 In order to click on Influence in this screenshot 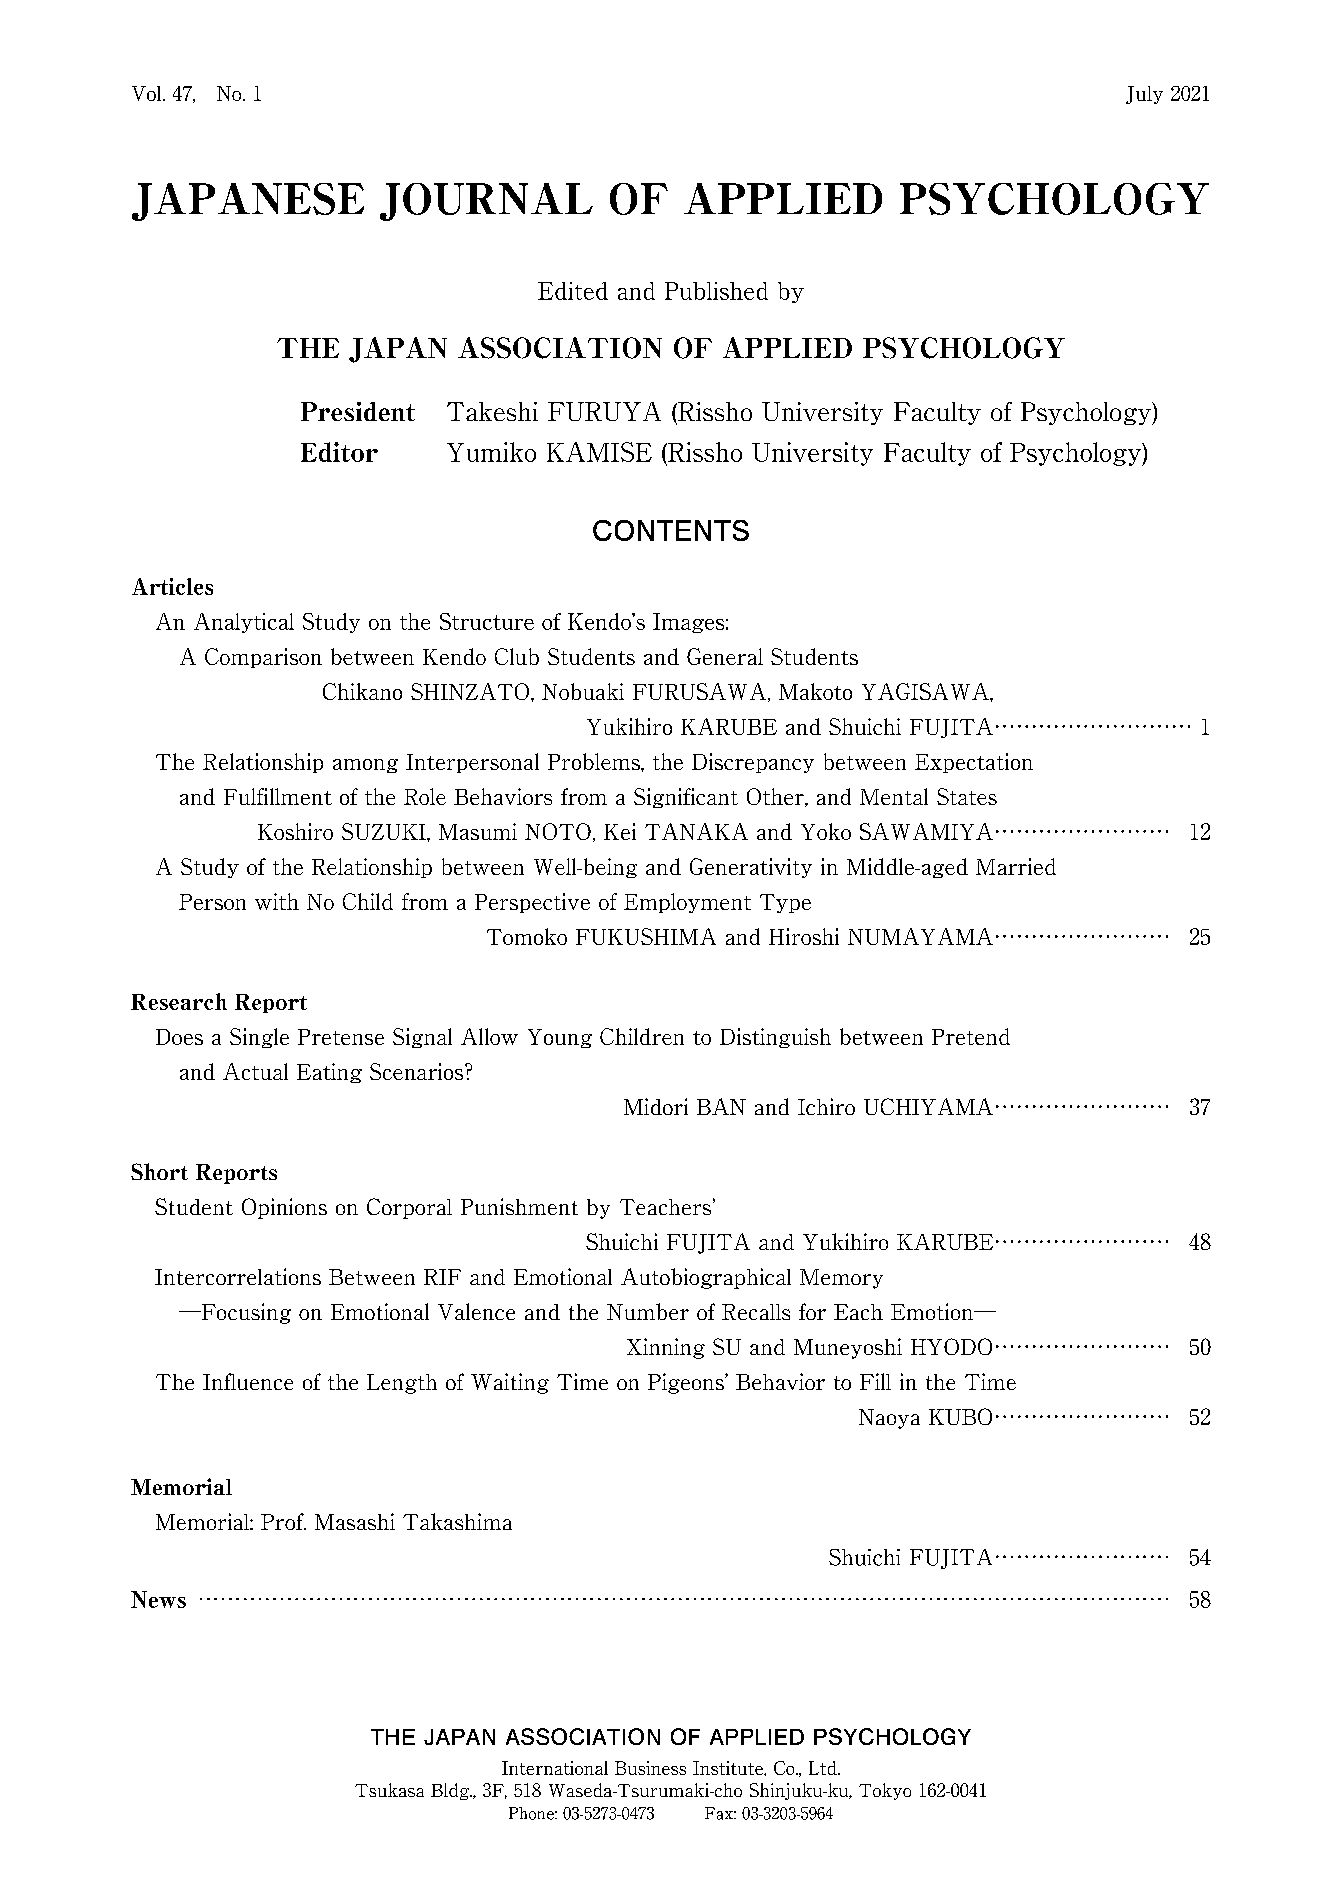, I will do `click(248, 1381)`.
